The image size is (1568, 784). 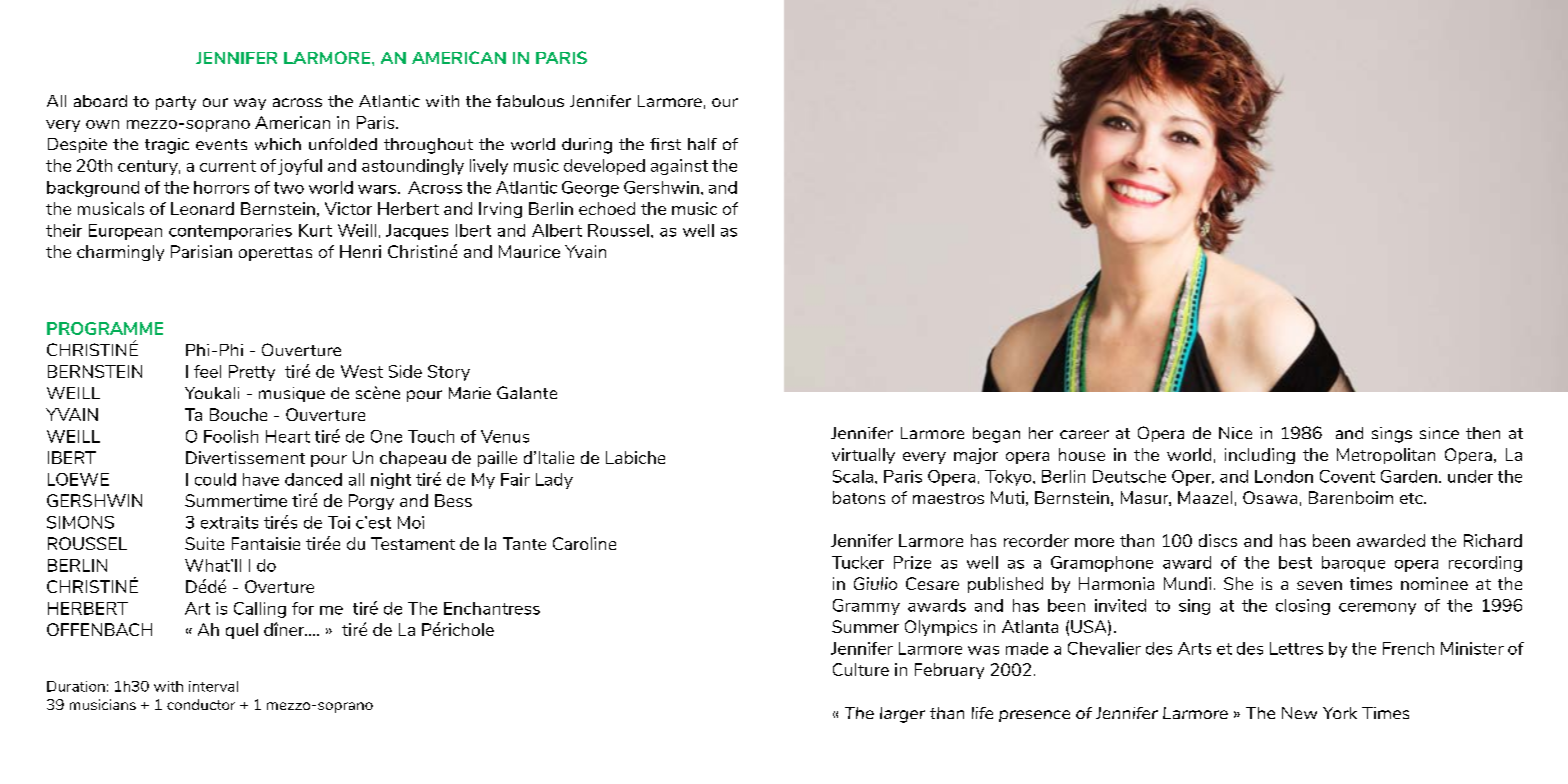 What do you see at coordinates (250, 104) in the page?
I see `way` at bounding box center [250, 104].
